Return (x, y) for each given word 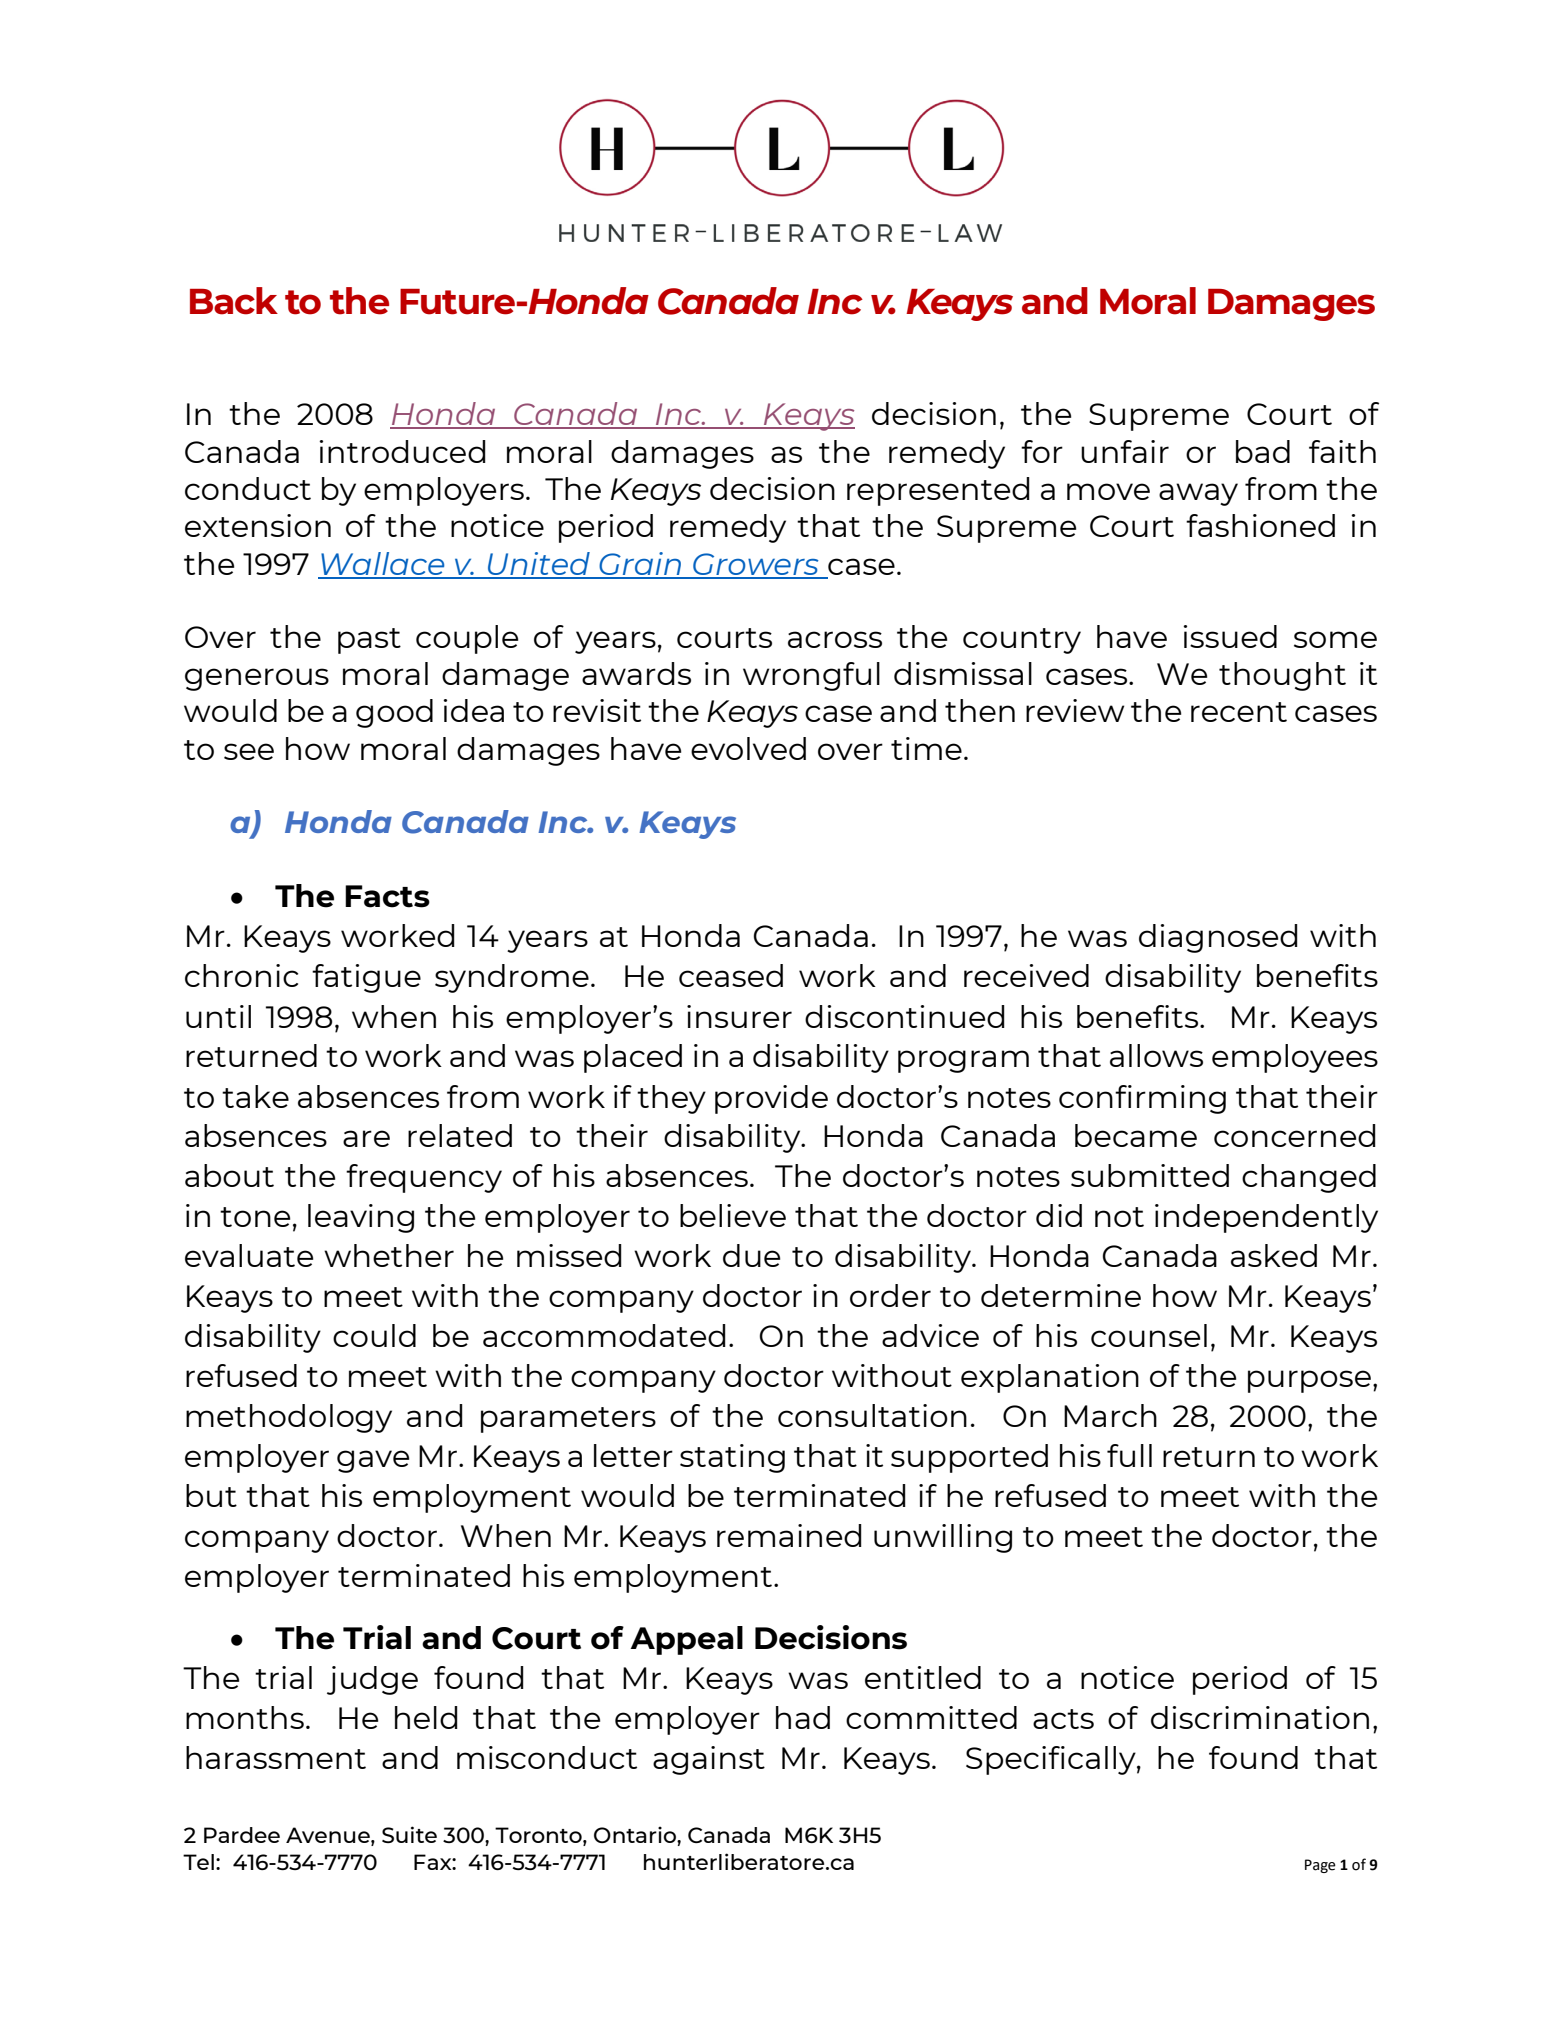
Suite (409, 1834)
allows (1156, 1055)
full (1129, 1455)
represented (938, 491)
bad (1263, 451)
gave (373, 1461)
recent (1239, 712)
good (394, 713)
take (255, 1096)
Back (234, 301)
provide (771, 1099)
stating (732, 1458)
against (709, 1760)
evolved (748, 748)
